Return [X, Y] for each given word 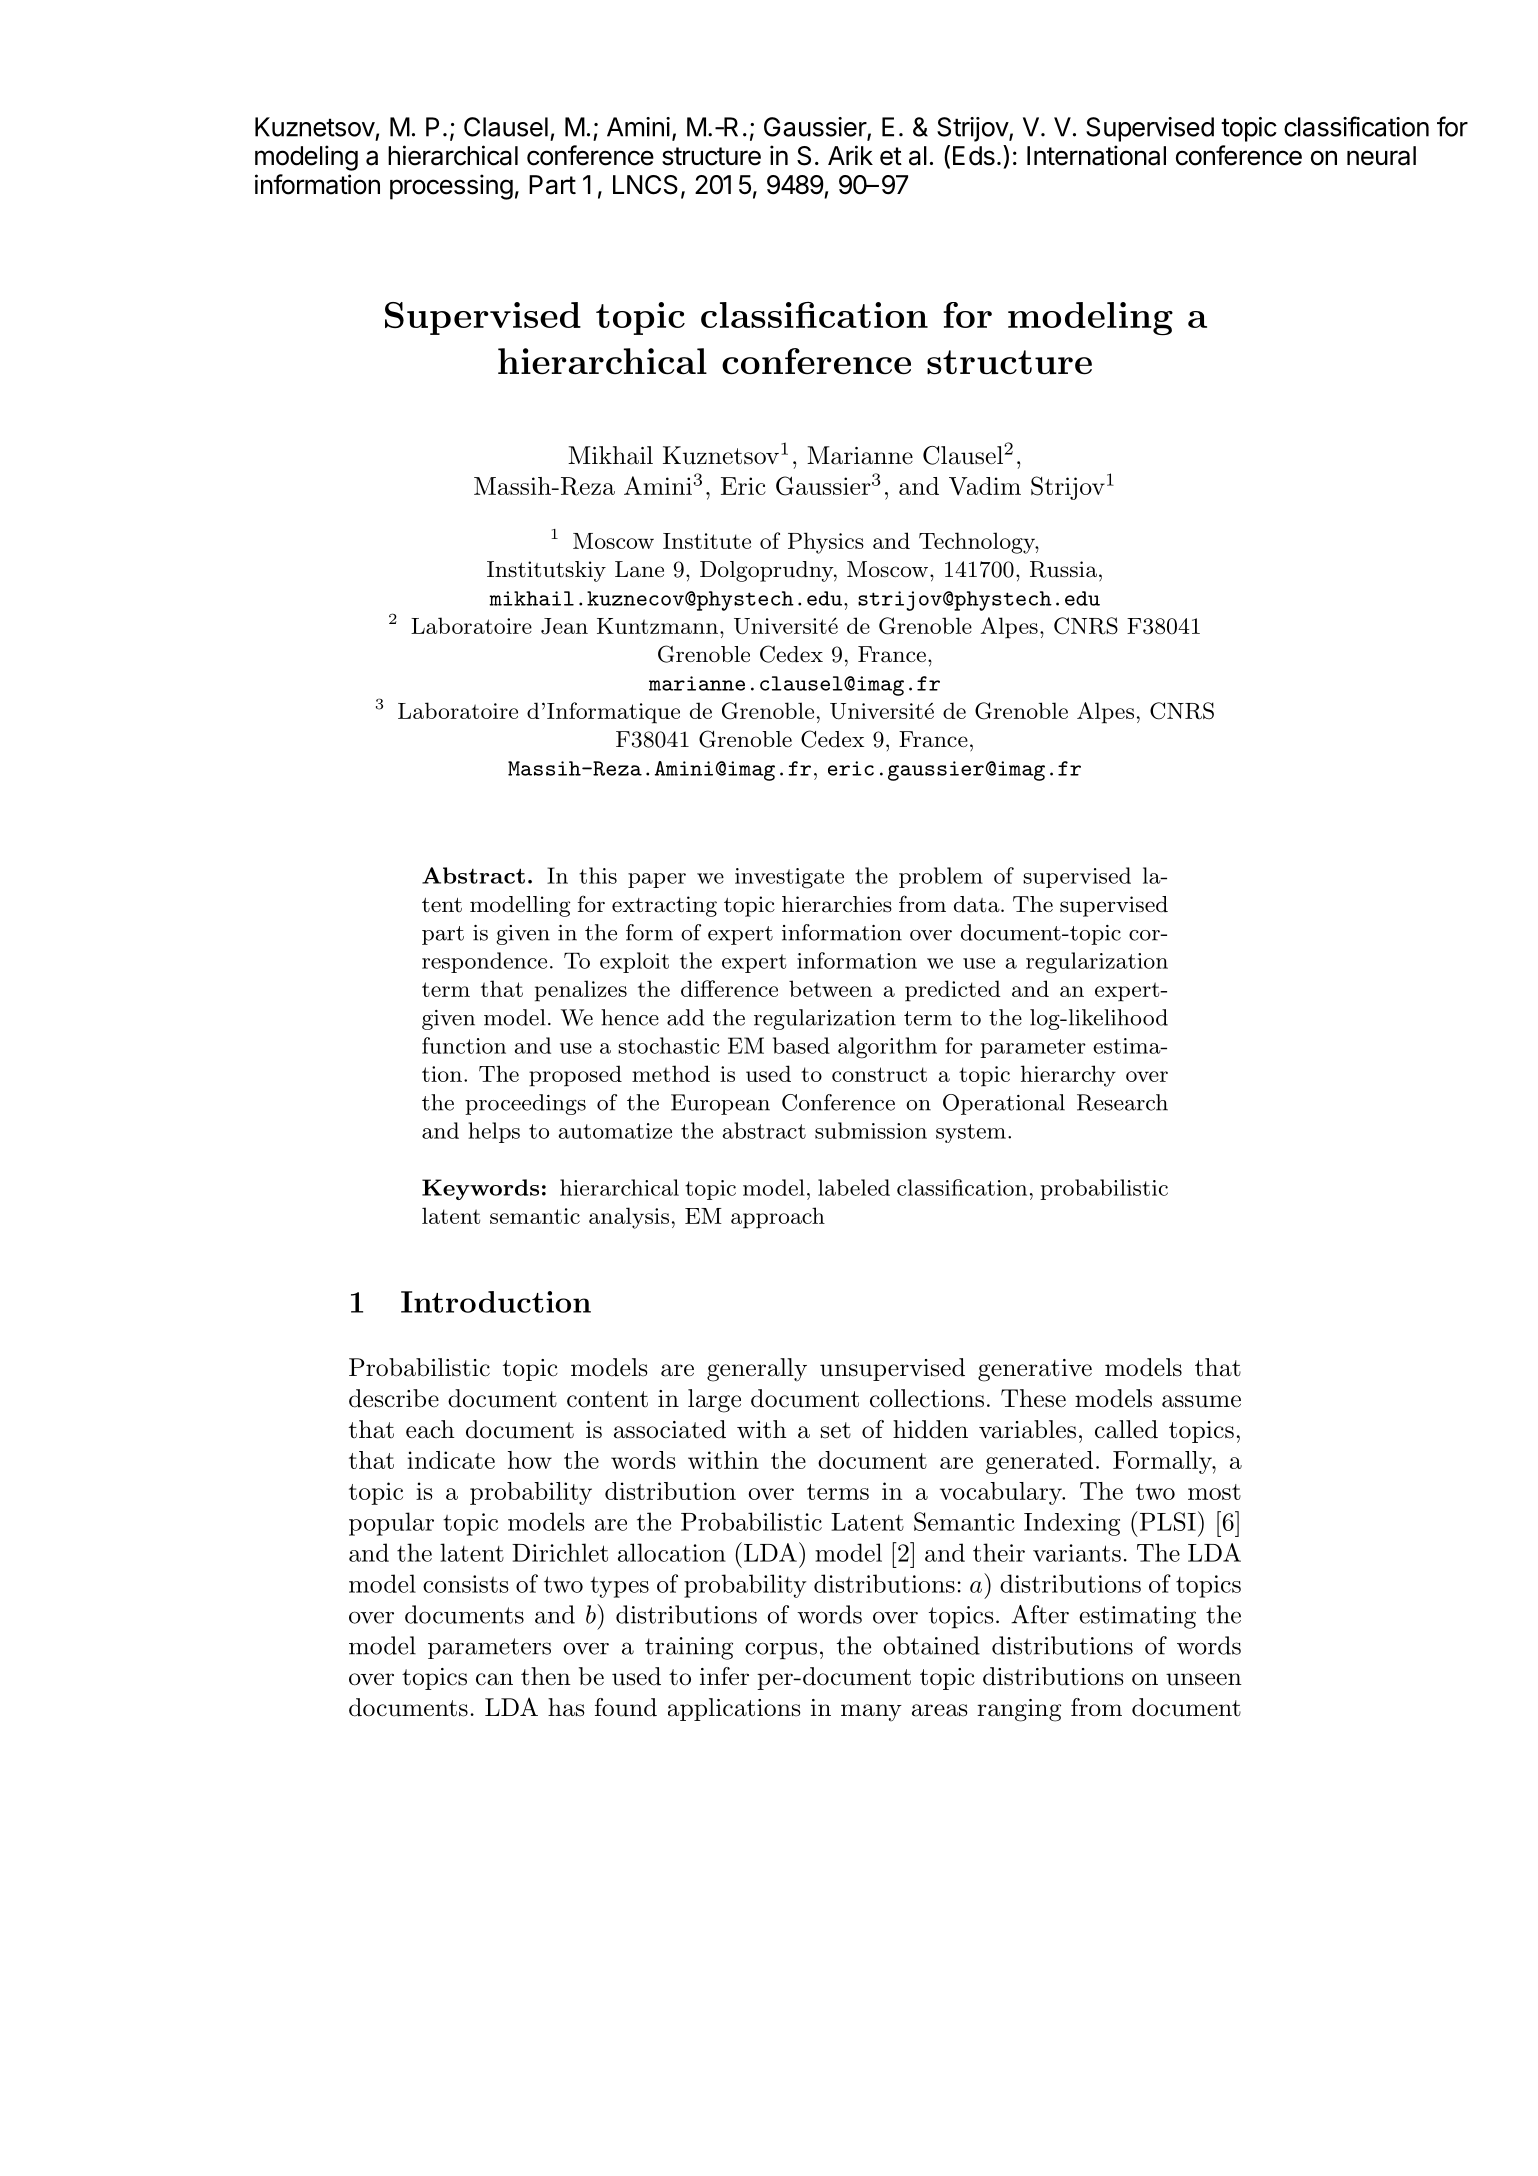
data [977, 904]
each [430, 1429]
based [801, 1045]
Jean [564, 626]
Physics [826, 543]
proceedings [525, 1104]
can [494, 1679]
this [598, 875]
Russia [1063, 569]
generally [757, 1370]
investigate [789, 878]
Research [1122, 1102]
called [1126, 1429]
